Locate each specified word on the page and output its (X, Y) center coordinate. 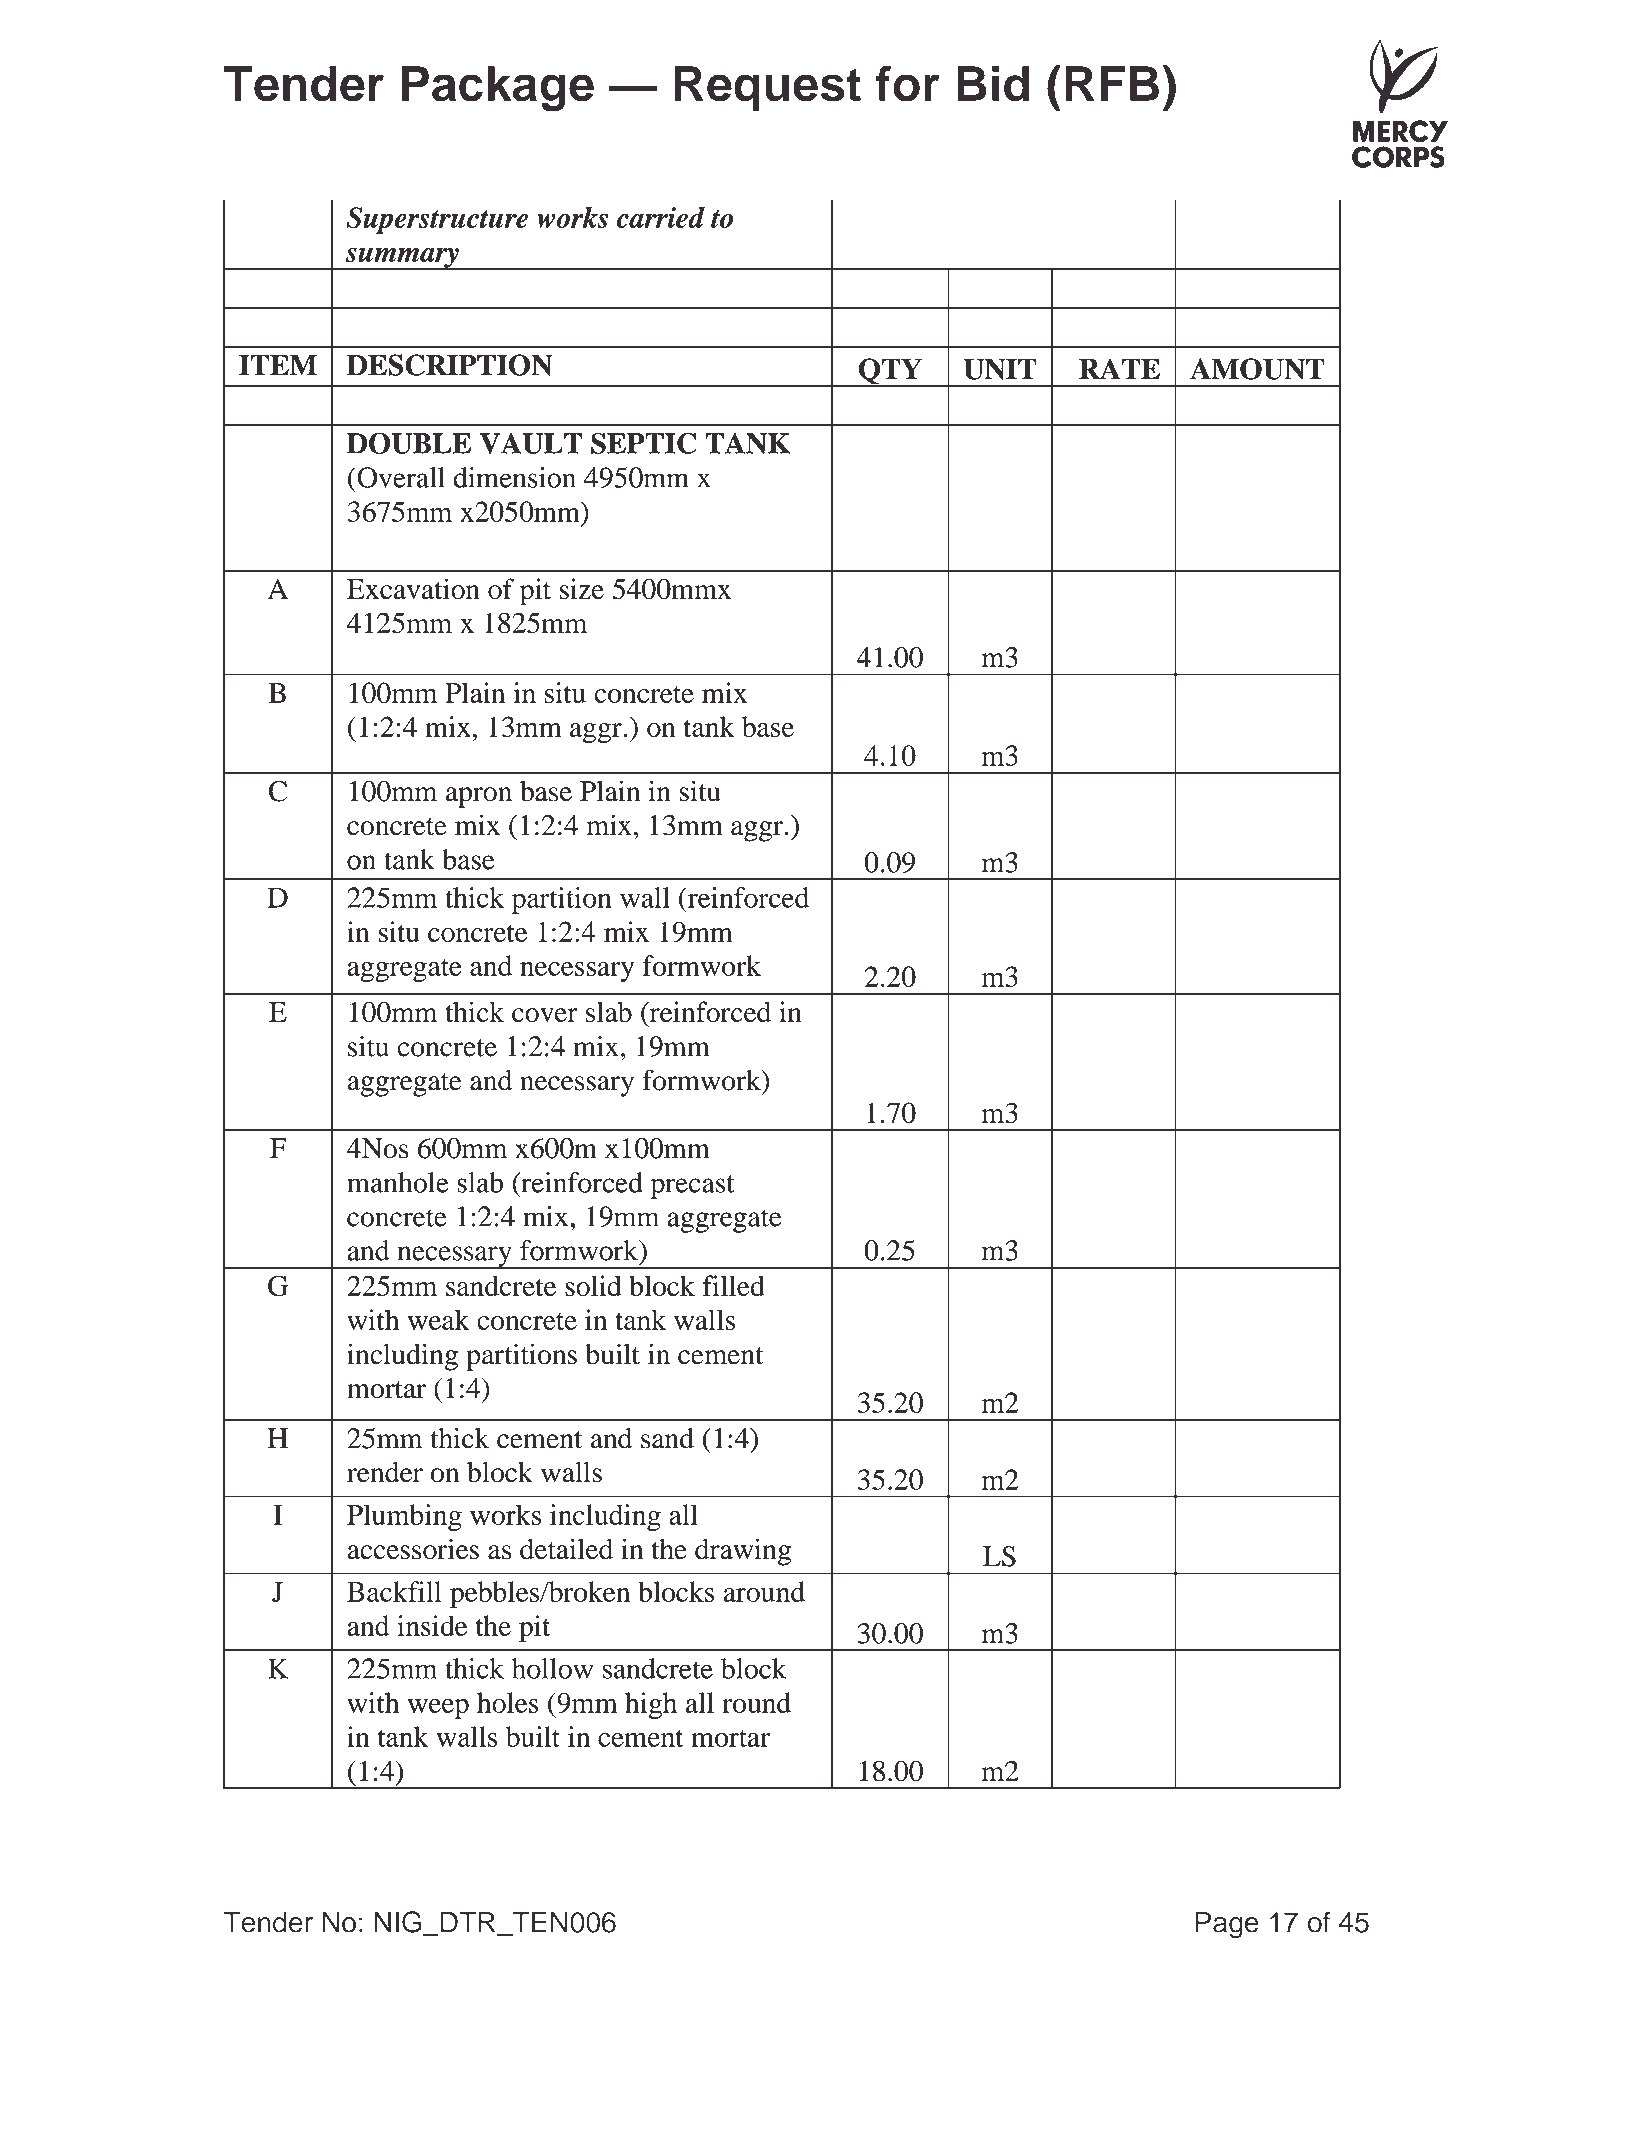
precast (692, 1187)
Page (1227, 1925)
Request (768, 88)
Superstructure (437, 220)
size (581, 589)
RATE (1119, 368)
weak (439, 1319)
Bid (993, 83)
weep (438, 1709)
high (651, 1705)
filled (734, 1285)
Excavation (413, 589)
